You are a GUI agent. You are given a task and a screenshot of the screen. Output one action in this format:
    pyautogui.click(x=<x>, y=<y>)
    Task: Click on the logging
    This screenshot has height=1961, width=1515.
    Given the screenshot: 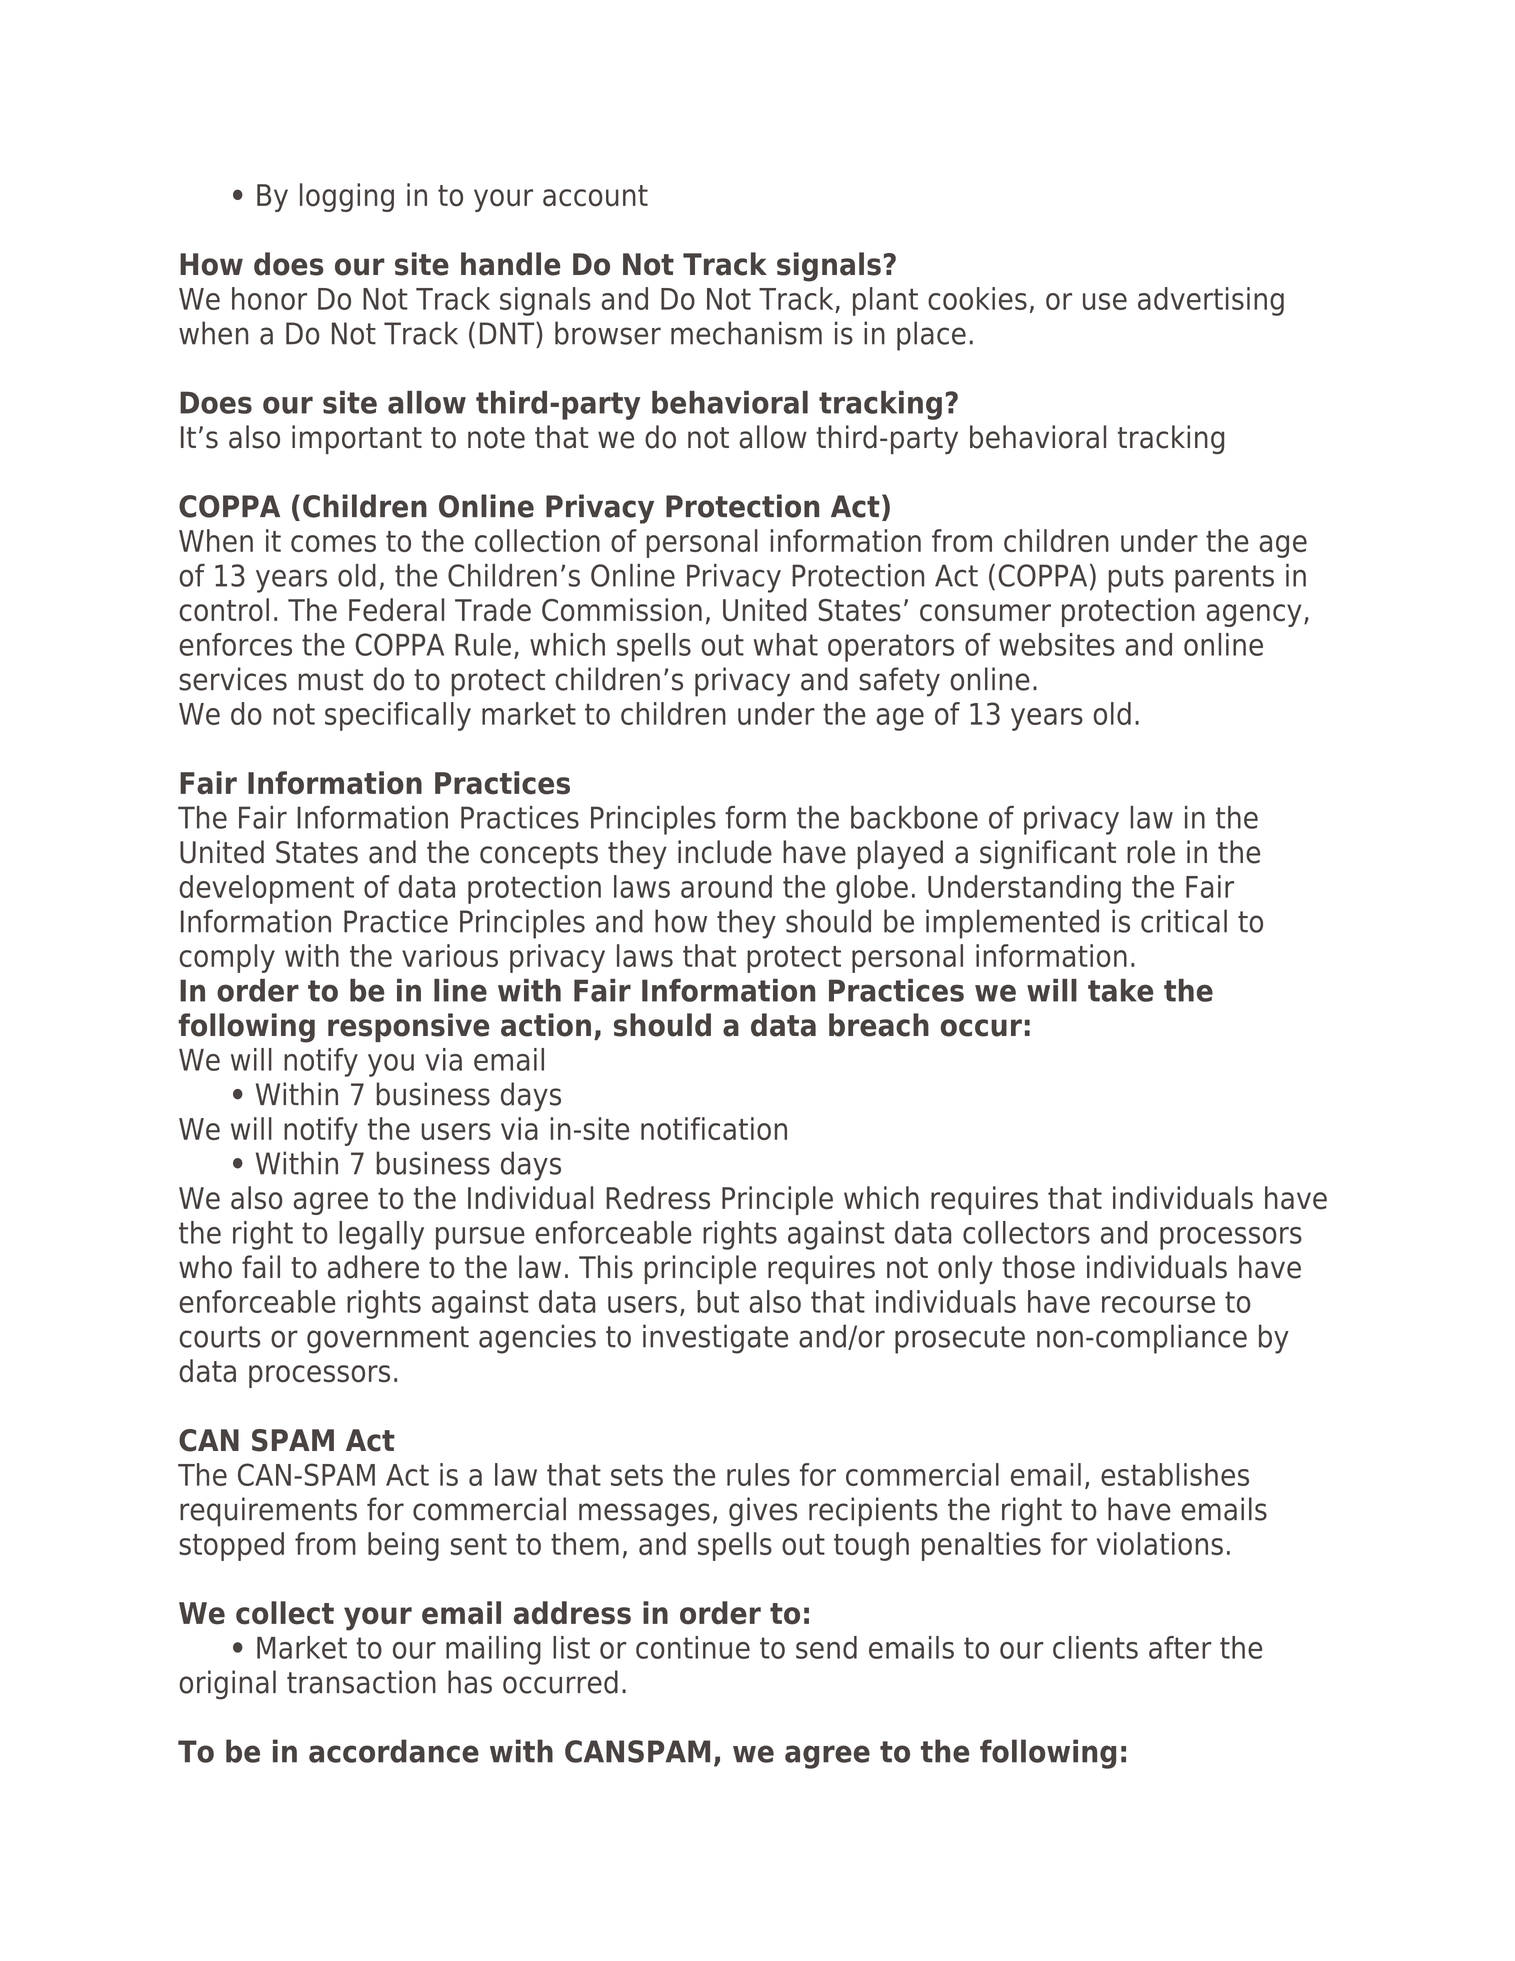 What is the action you would take?
    pyautogui.click(x=347, y=197)
